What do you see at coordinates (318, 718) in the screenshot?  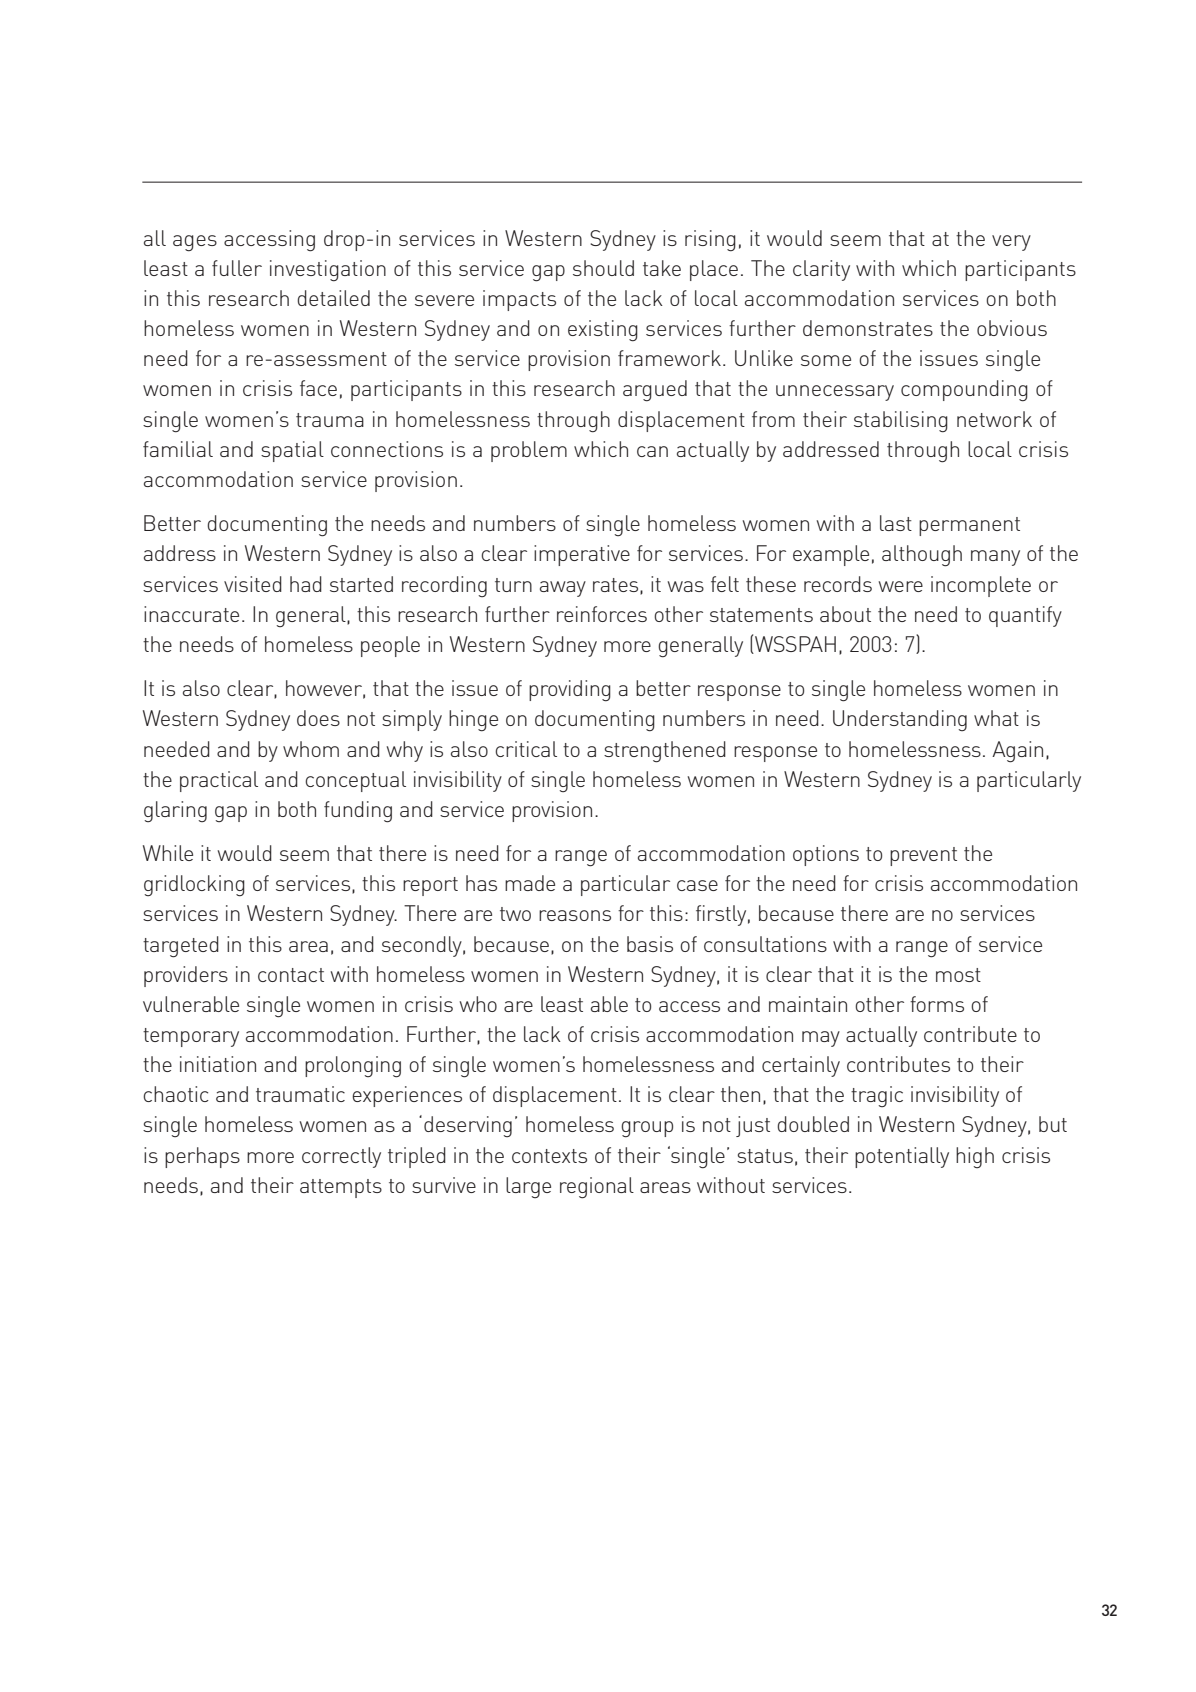 I see `does` at bounding box center [318, 718].
